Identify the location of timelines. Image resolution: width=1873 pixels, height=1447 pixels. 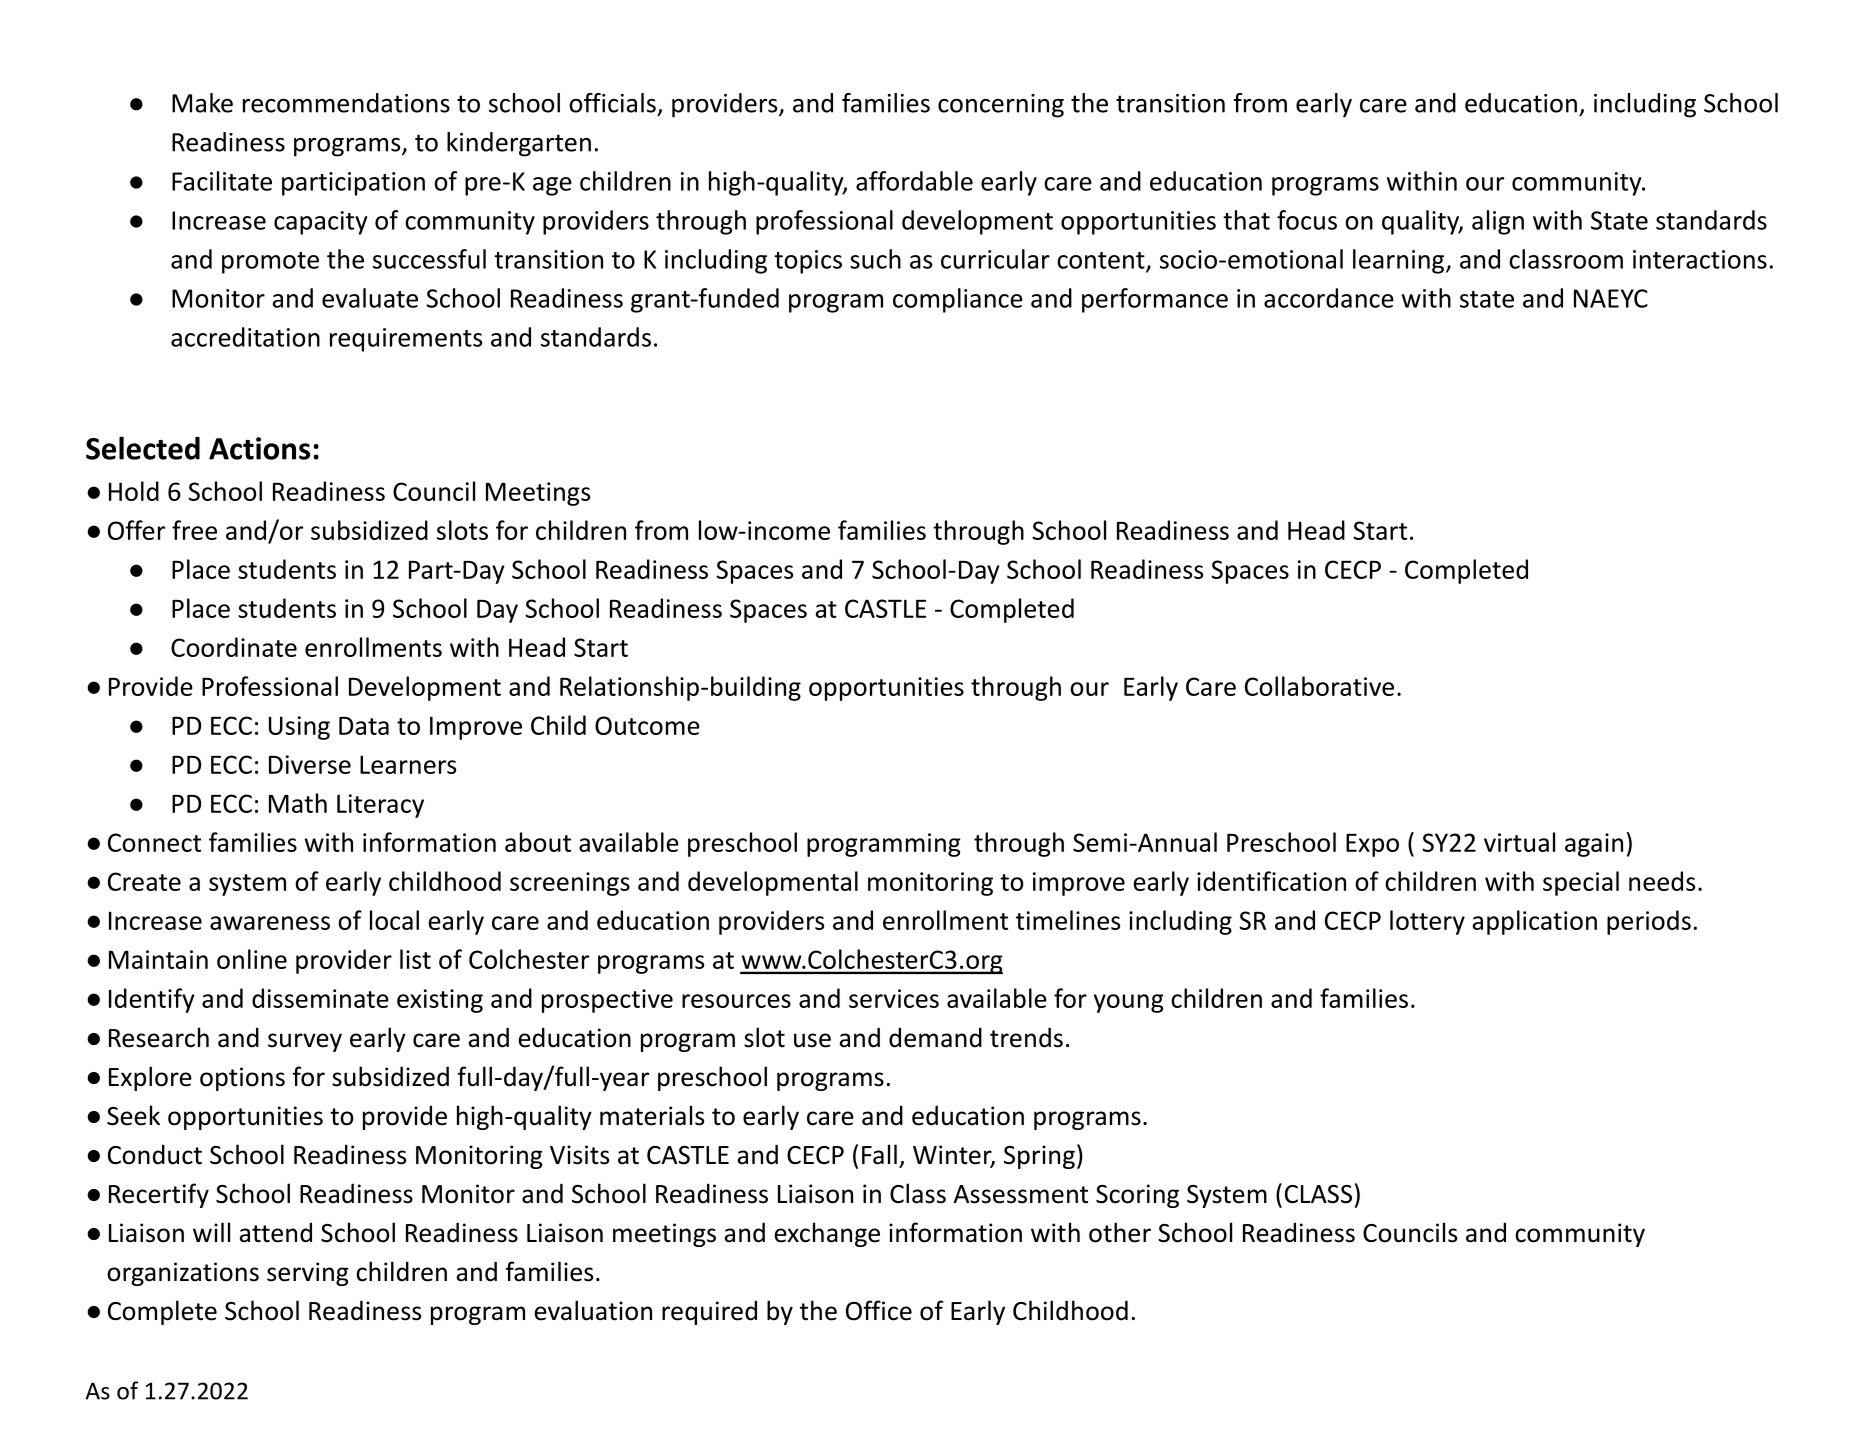
(1068, 920).
